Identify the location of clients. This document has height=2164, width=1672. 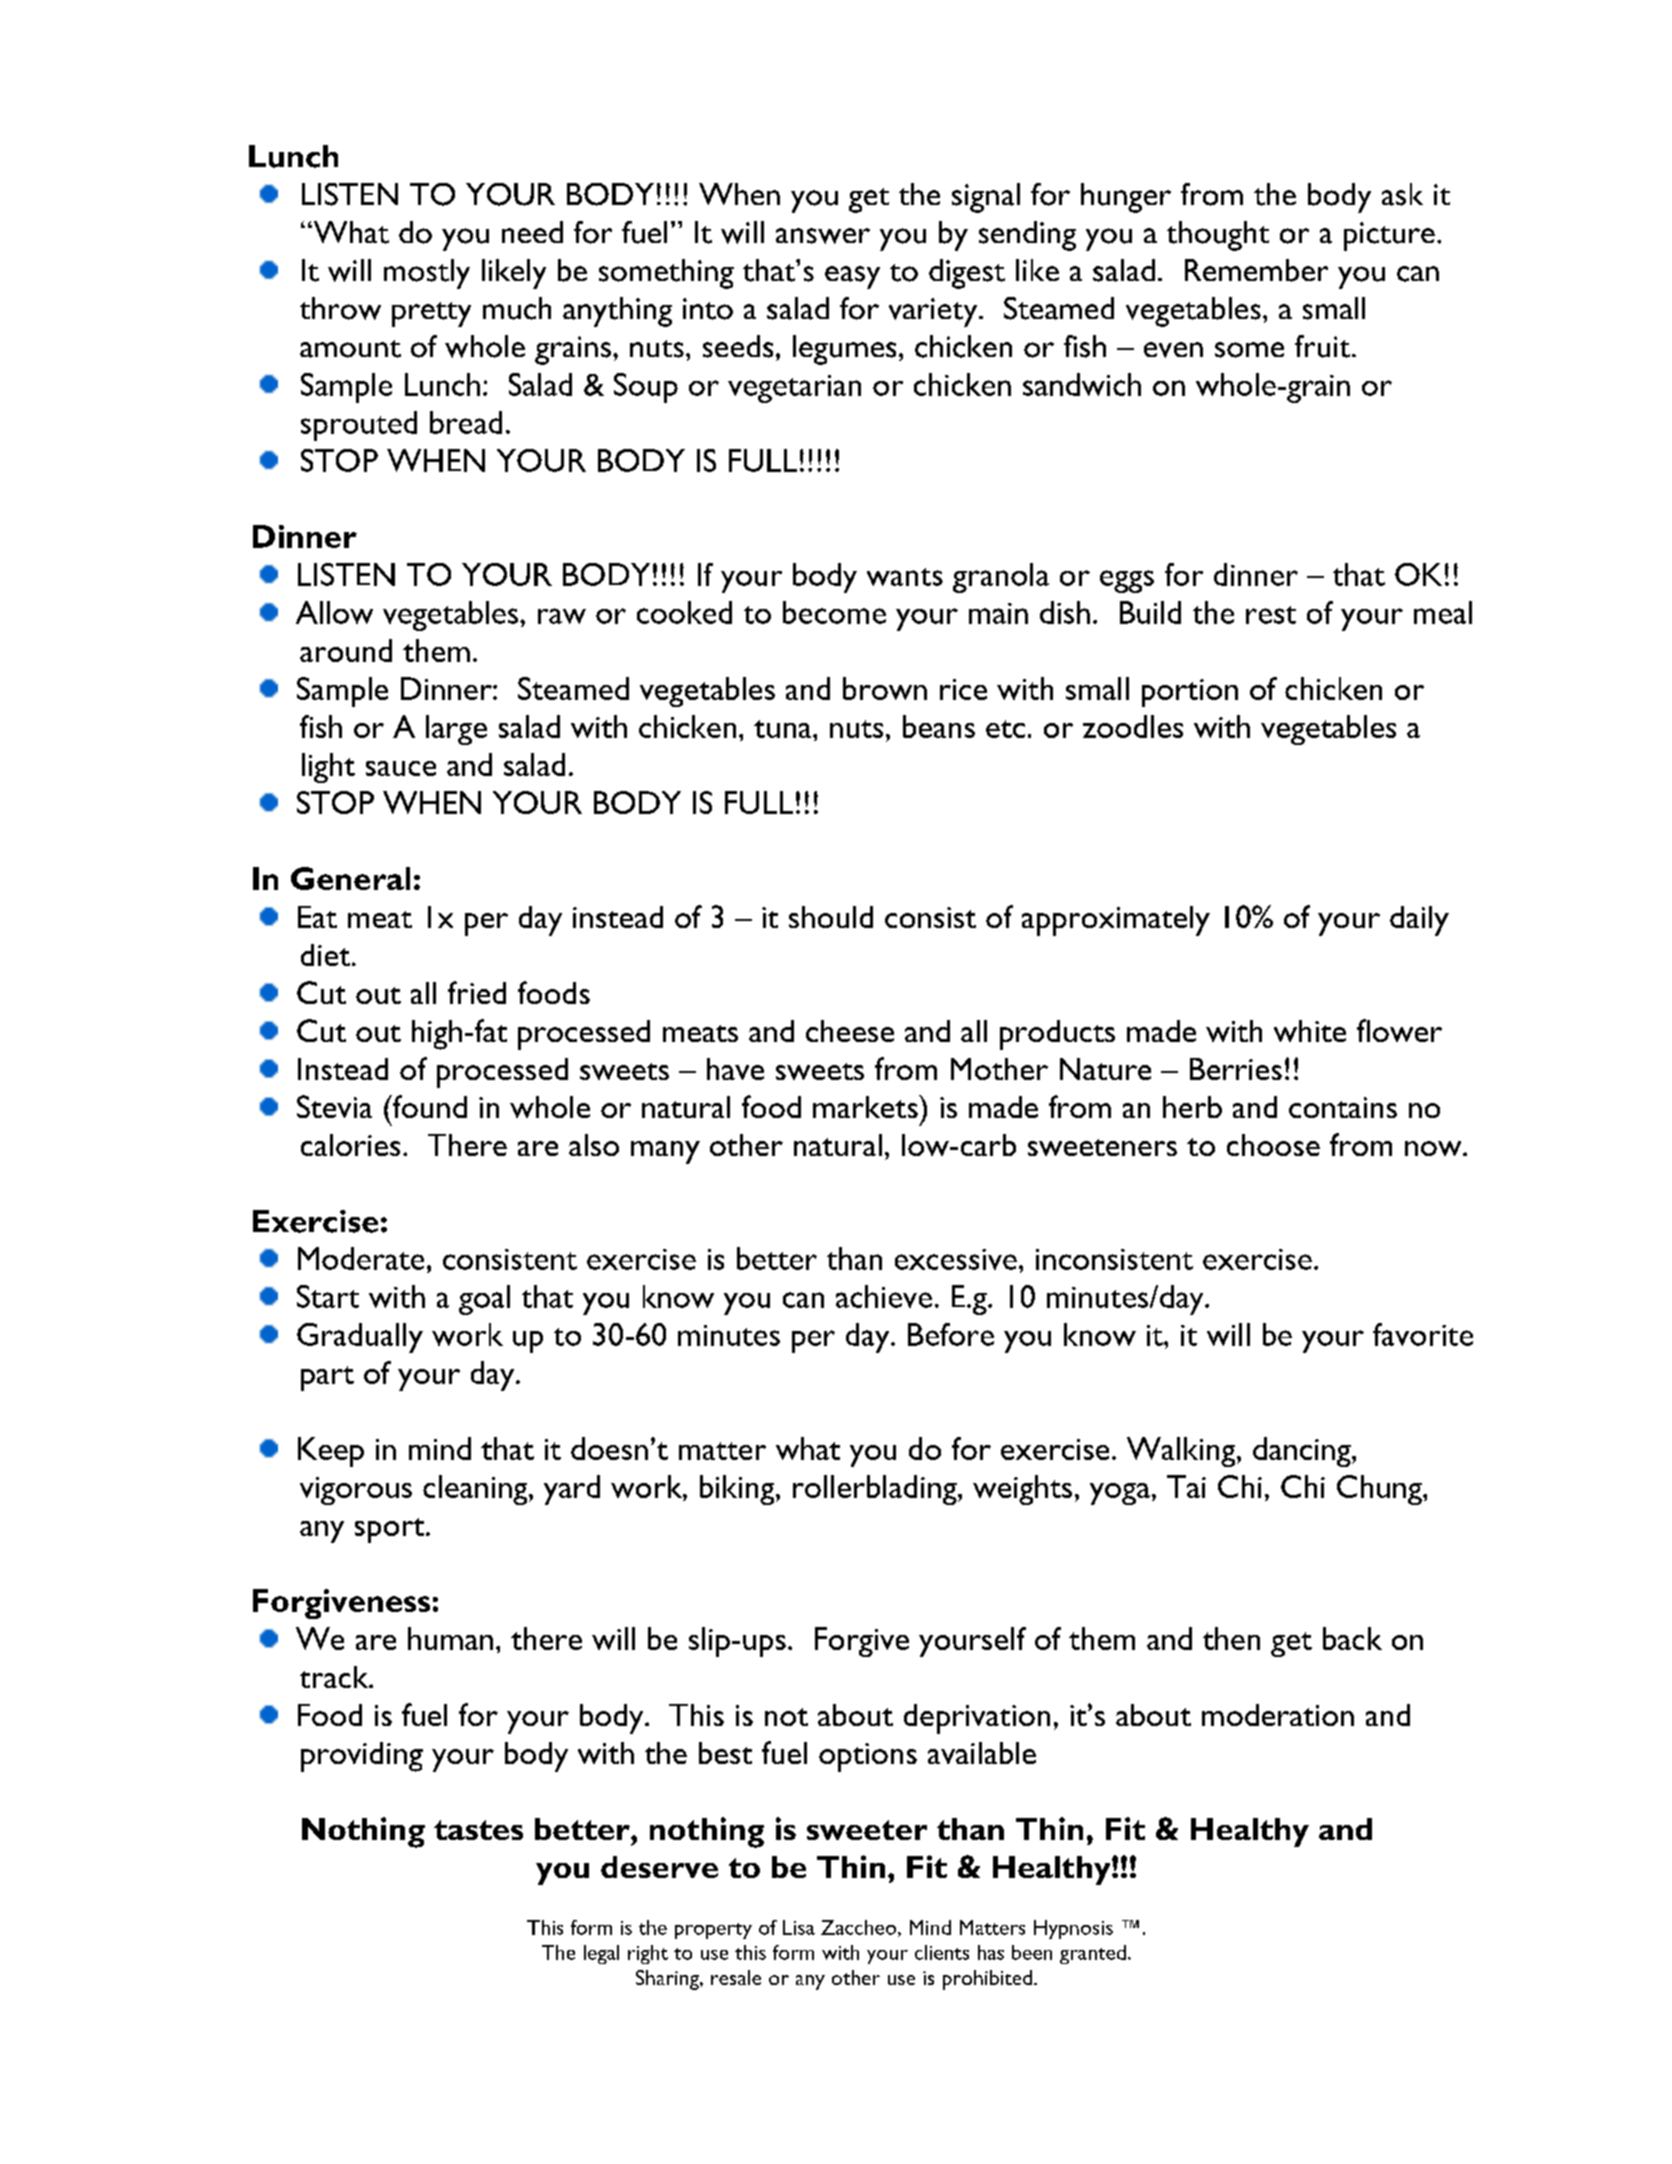
(942, 1952).
